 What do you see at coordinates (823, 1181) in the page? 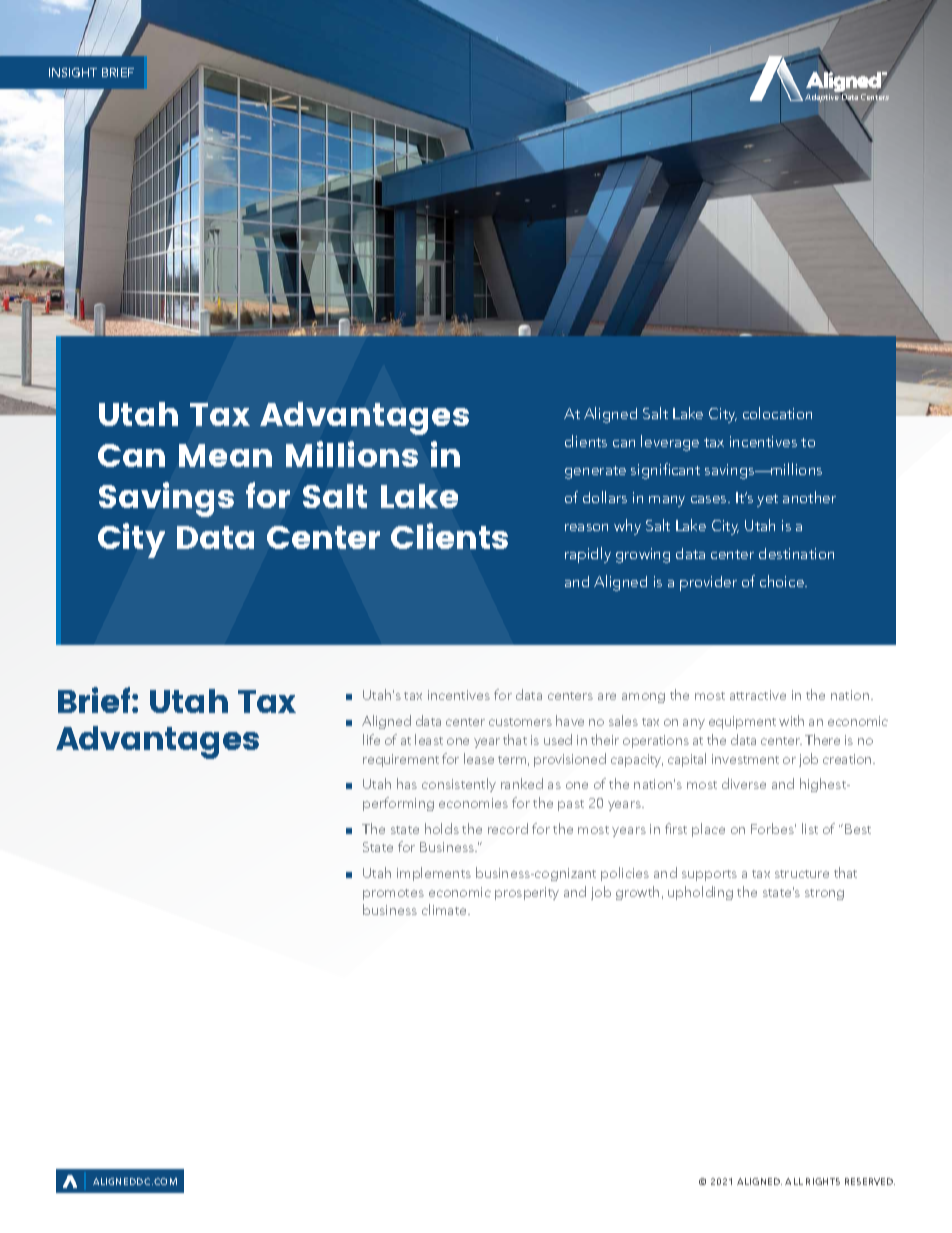
I see `RIGHTS` at bounding box center [823, 1181].
